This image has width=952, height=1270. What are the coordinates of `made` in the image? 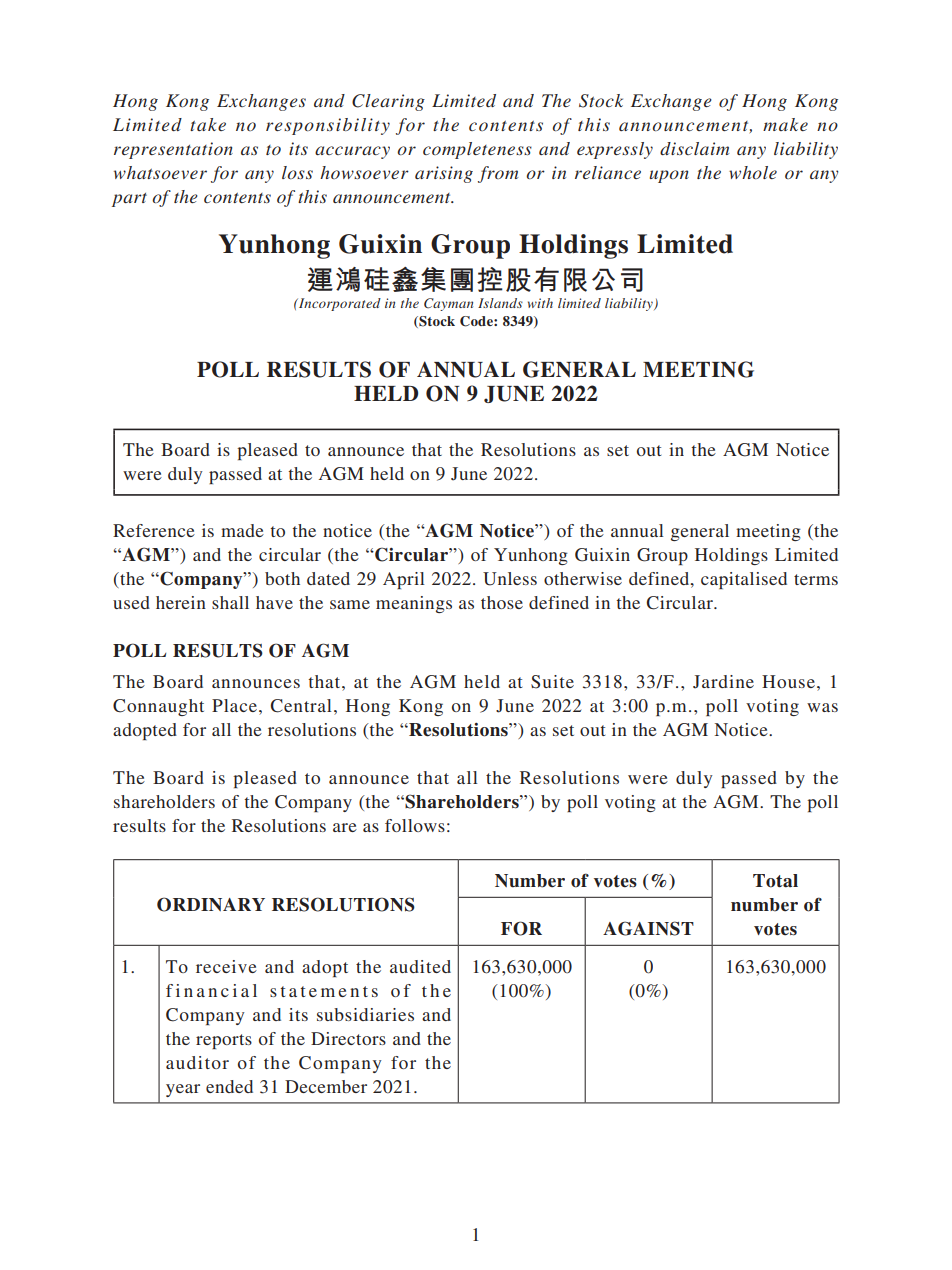 It's located at (242, 530).
